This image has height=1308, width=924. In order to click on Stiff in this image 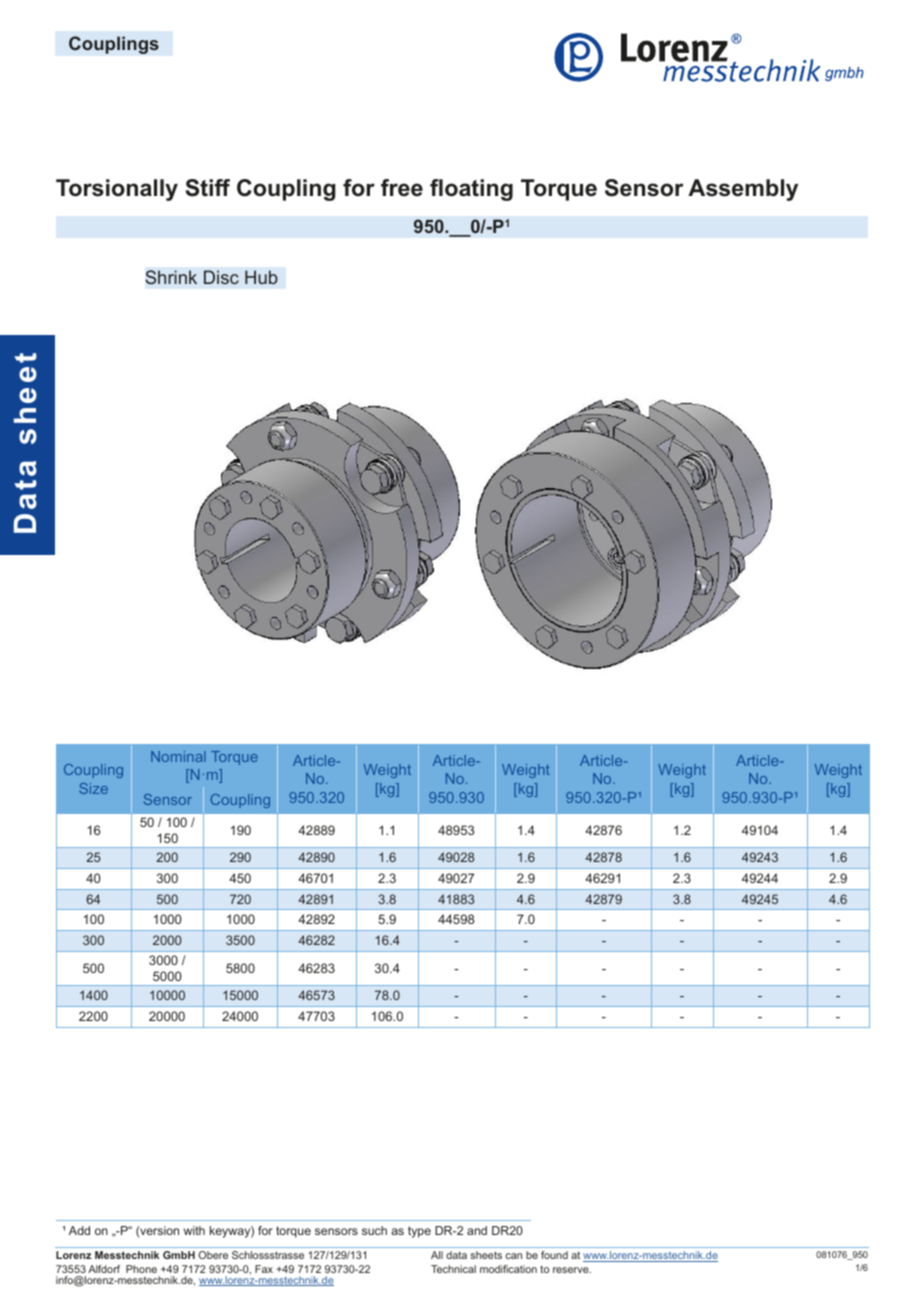, I will do `click(207, 188)`.
